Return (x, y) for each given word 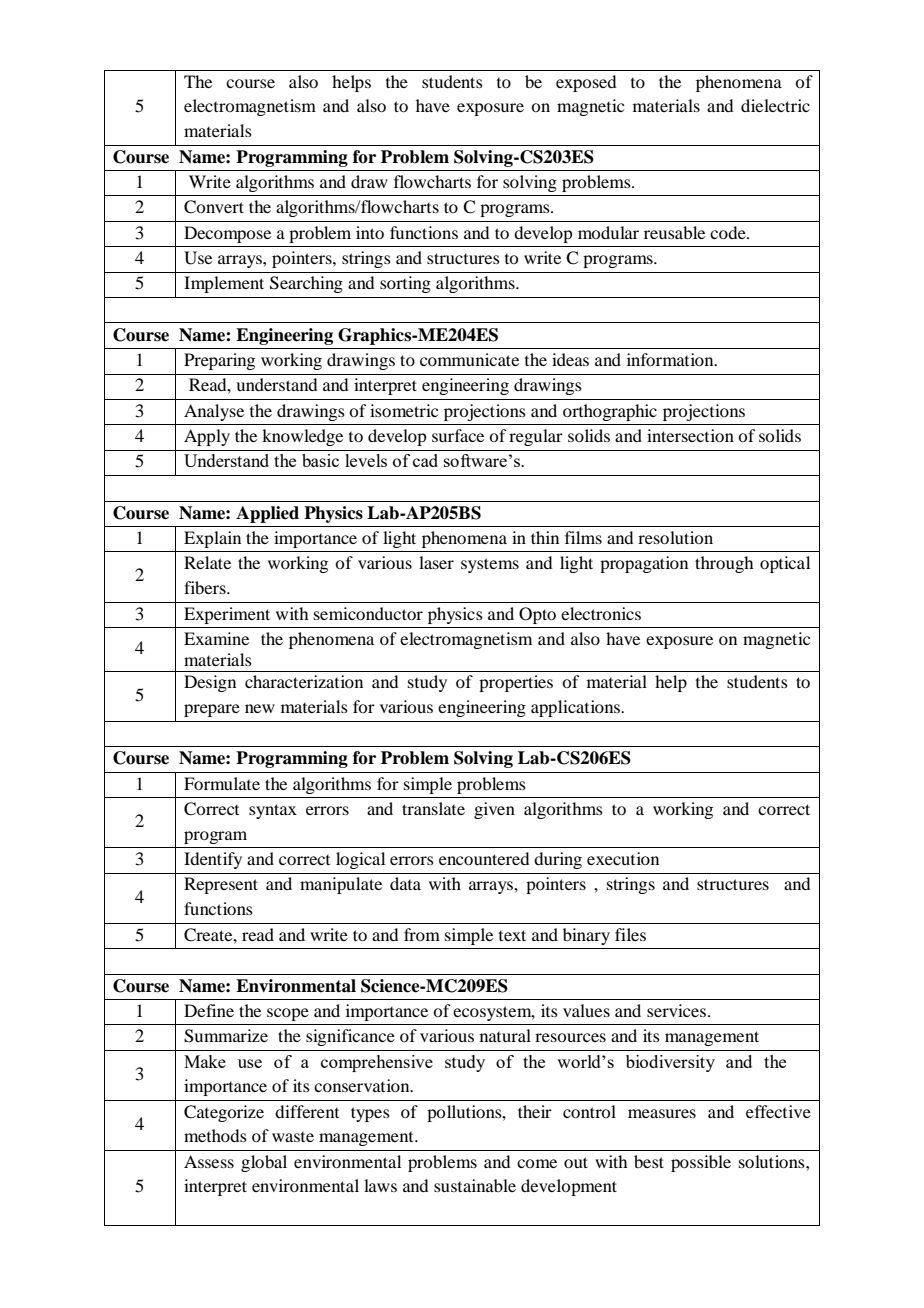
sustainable (475, 1185)
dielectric (775, 105)
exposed (586, 83)
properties (516, 683)
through (724, 564)
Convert (214, 207)
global (264, 1163)
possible (701, 1163)
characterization (304, 681)
